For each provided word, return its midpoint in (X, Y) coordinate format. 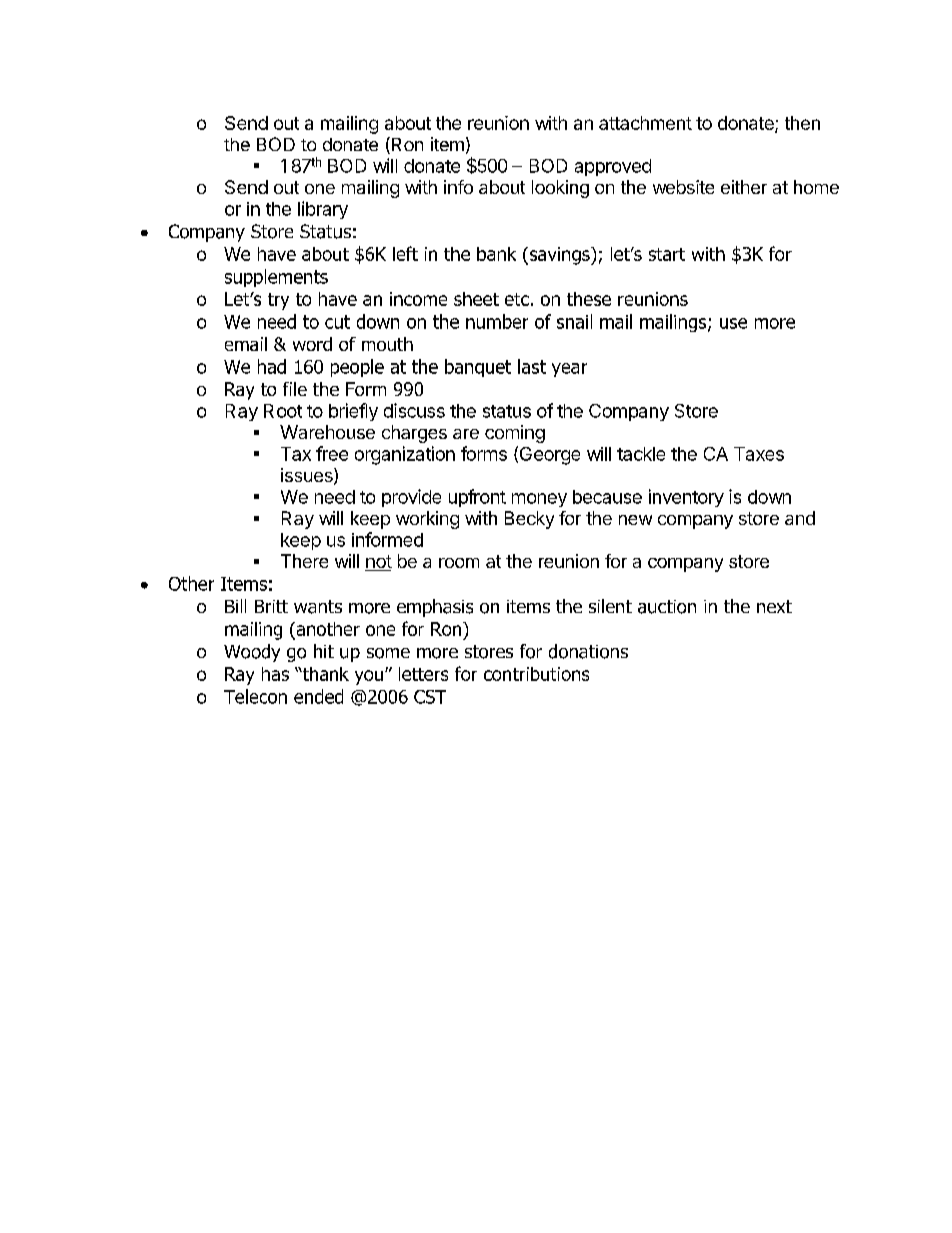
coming (515, 434)
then (802, 123)
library (323, 210)
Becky (529, 520)
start (667, 254)
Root (283, 411)
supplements (276, 278)
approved (613, 167)
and (800, 518)
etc (517, 299)
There (304, 561)
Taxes (759, 454)
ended (318, 696)
